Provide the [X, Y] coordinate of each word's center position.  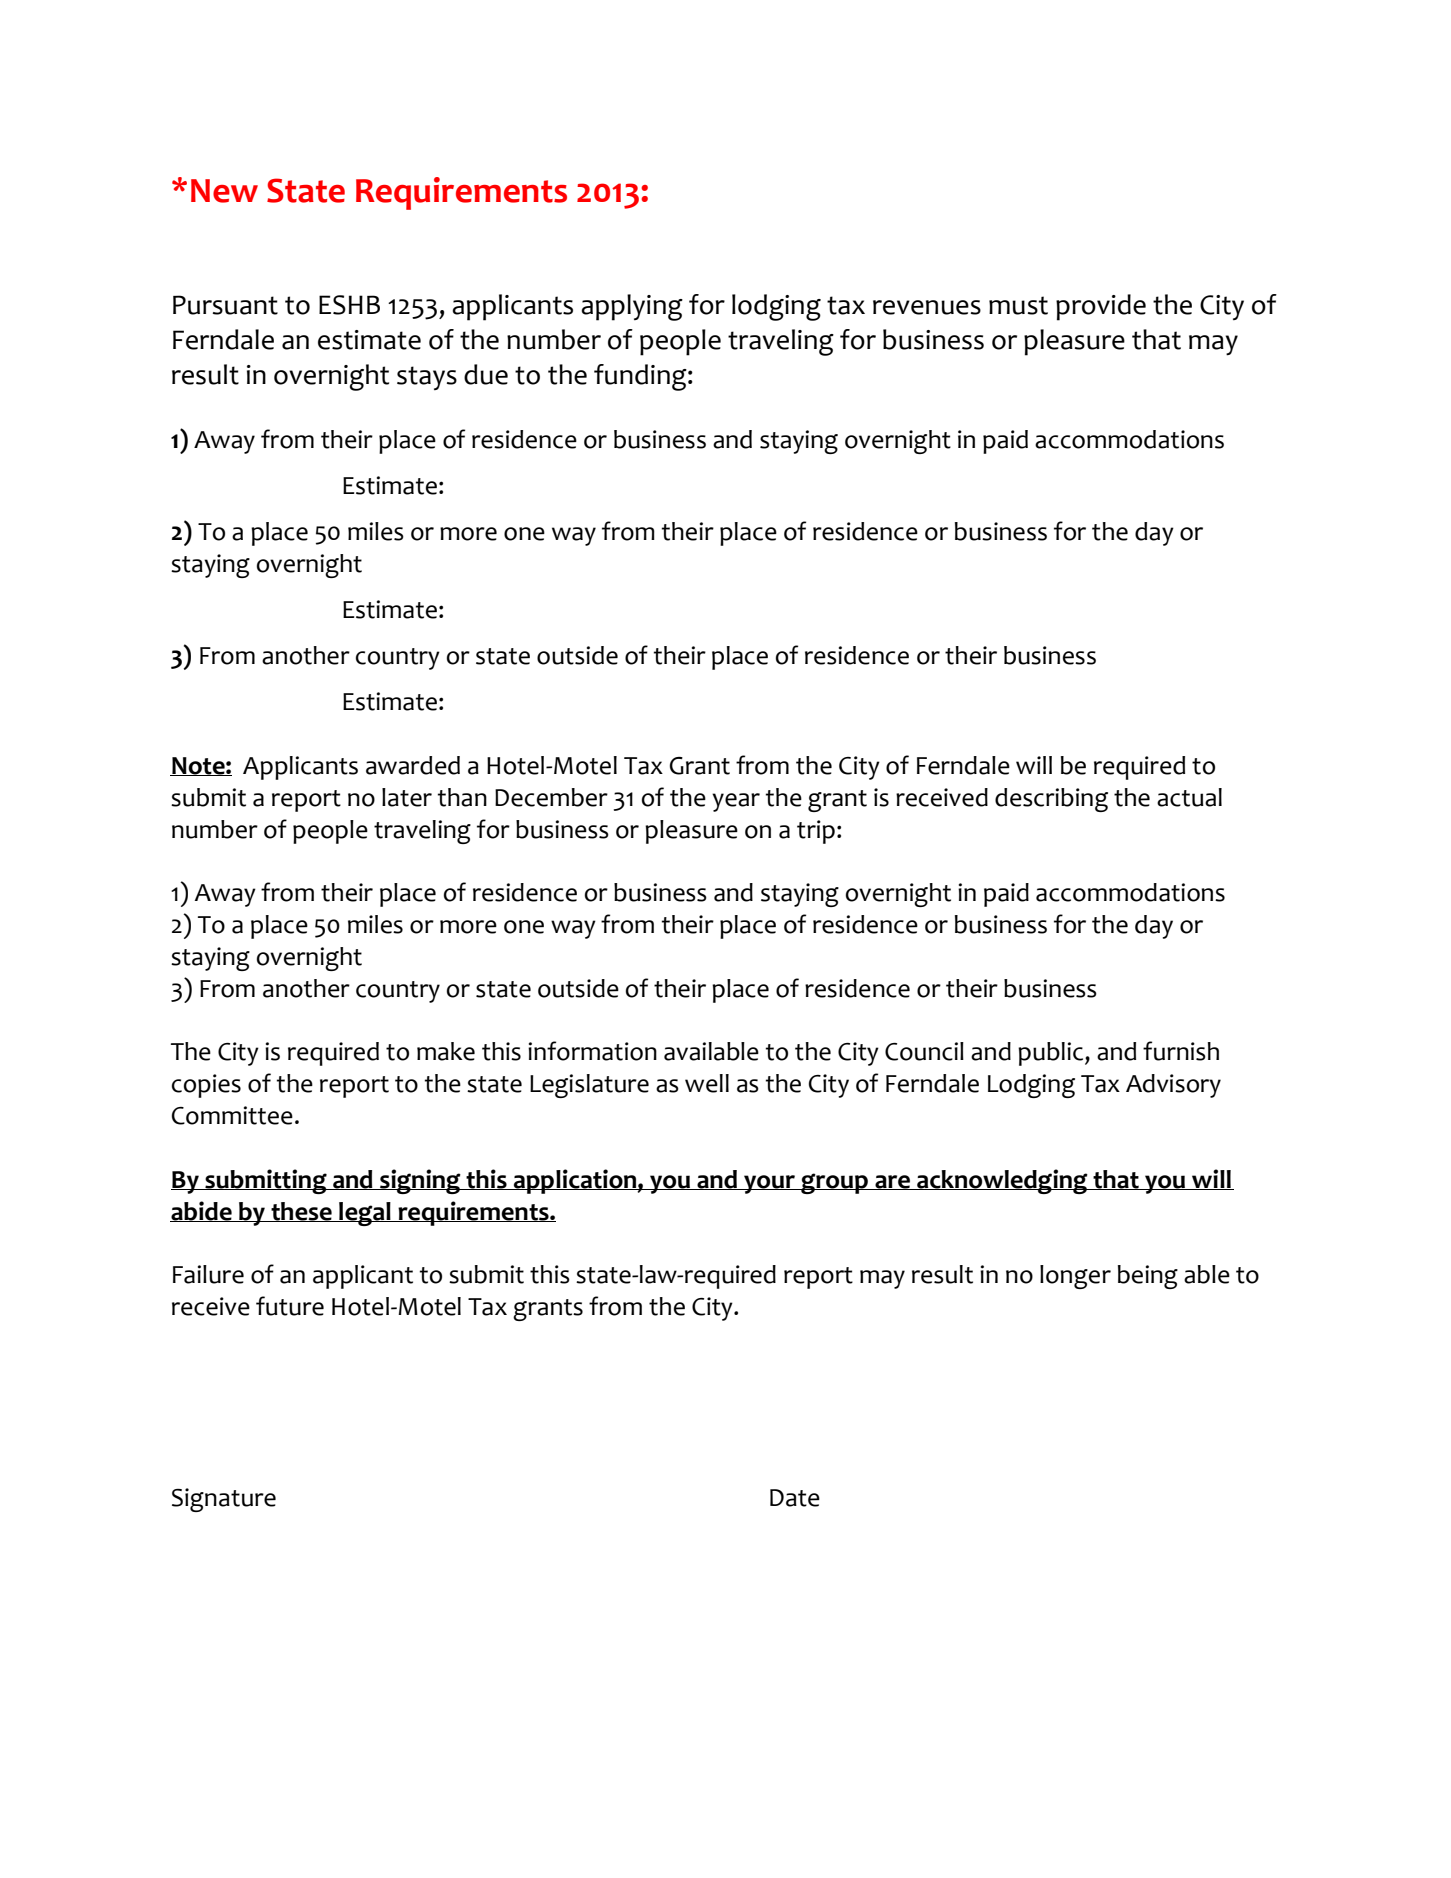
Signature [224, 1500]
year [736, 802]
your [770, 1184]
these [301, 1212]
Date [795, 1498]
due [486, 374]
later [407, 797]
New [224, 191]
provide [1101, 307]
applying [632, 307]
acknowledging [1002, 1181]
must [1018, 305]
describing [1051, 800]
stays [427, 378]
